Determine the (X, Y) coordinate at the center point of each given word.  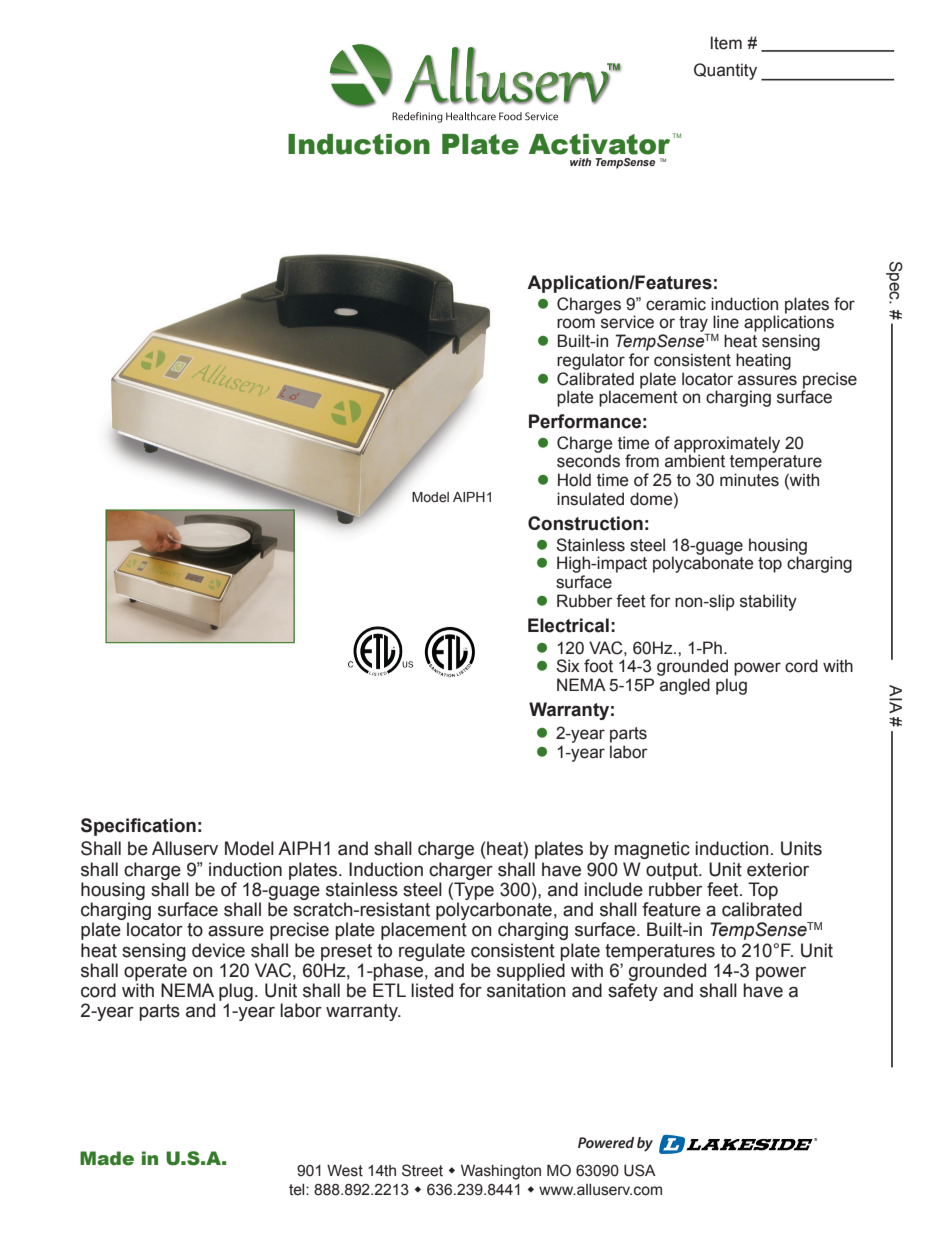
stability (768, 602)
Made (107, 1158)
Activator (601, 144)
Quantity (725, 71)
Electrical (568, 625)
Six (568, 666)
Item (726, 43)
